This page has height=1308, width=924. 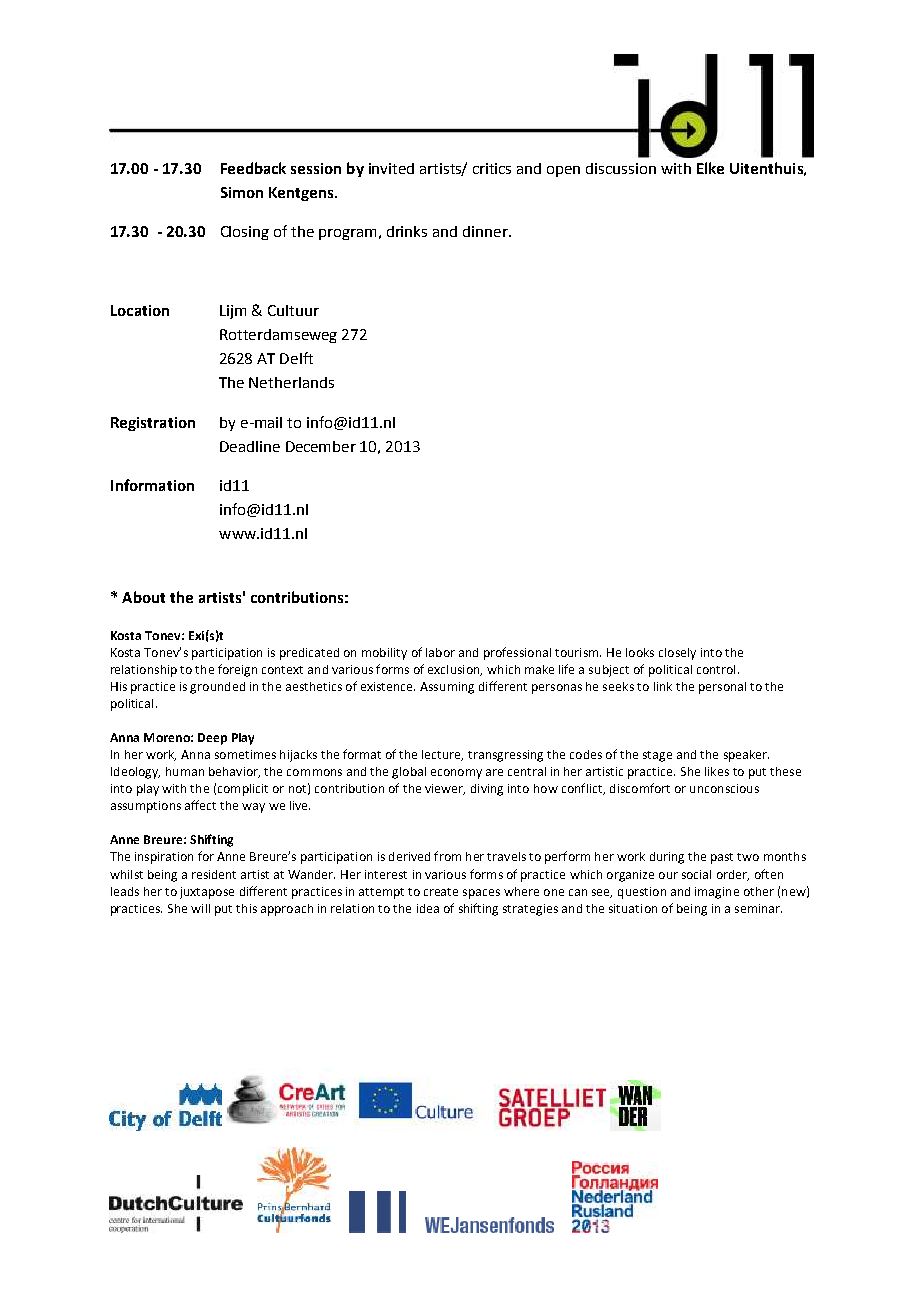 What do you see at coordinates (153, 424) in the page?
I see `Registration` at bounding box center [153, 424].
